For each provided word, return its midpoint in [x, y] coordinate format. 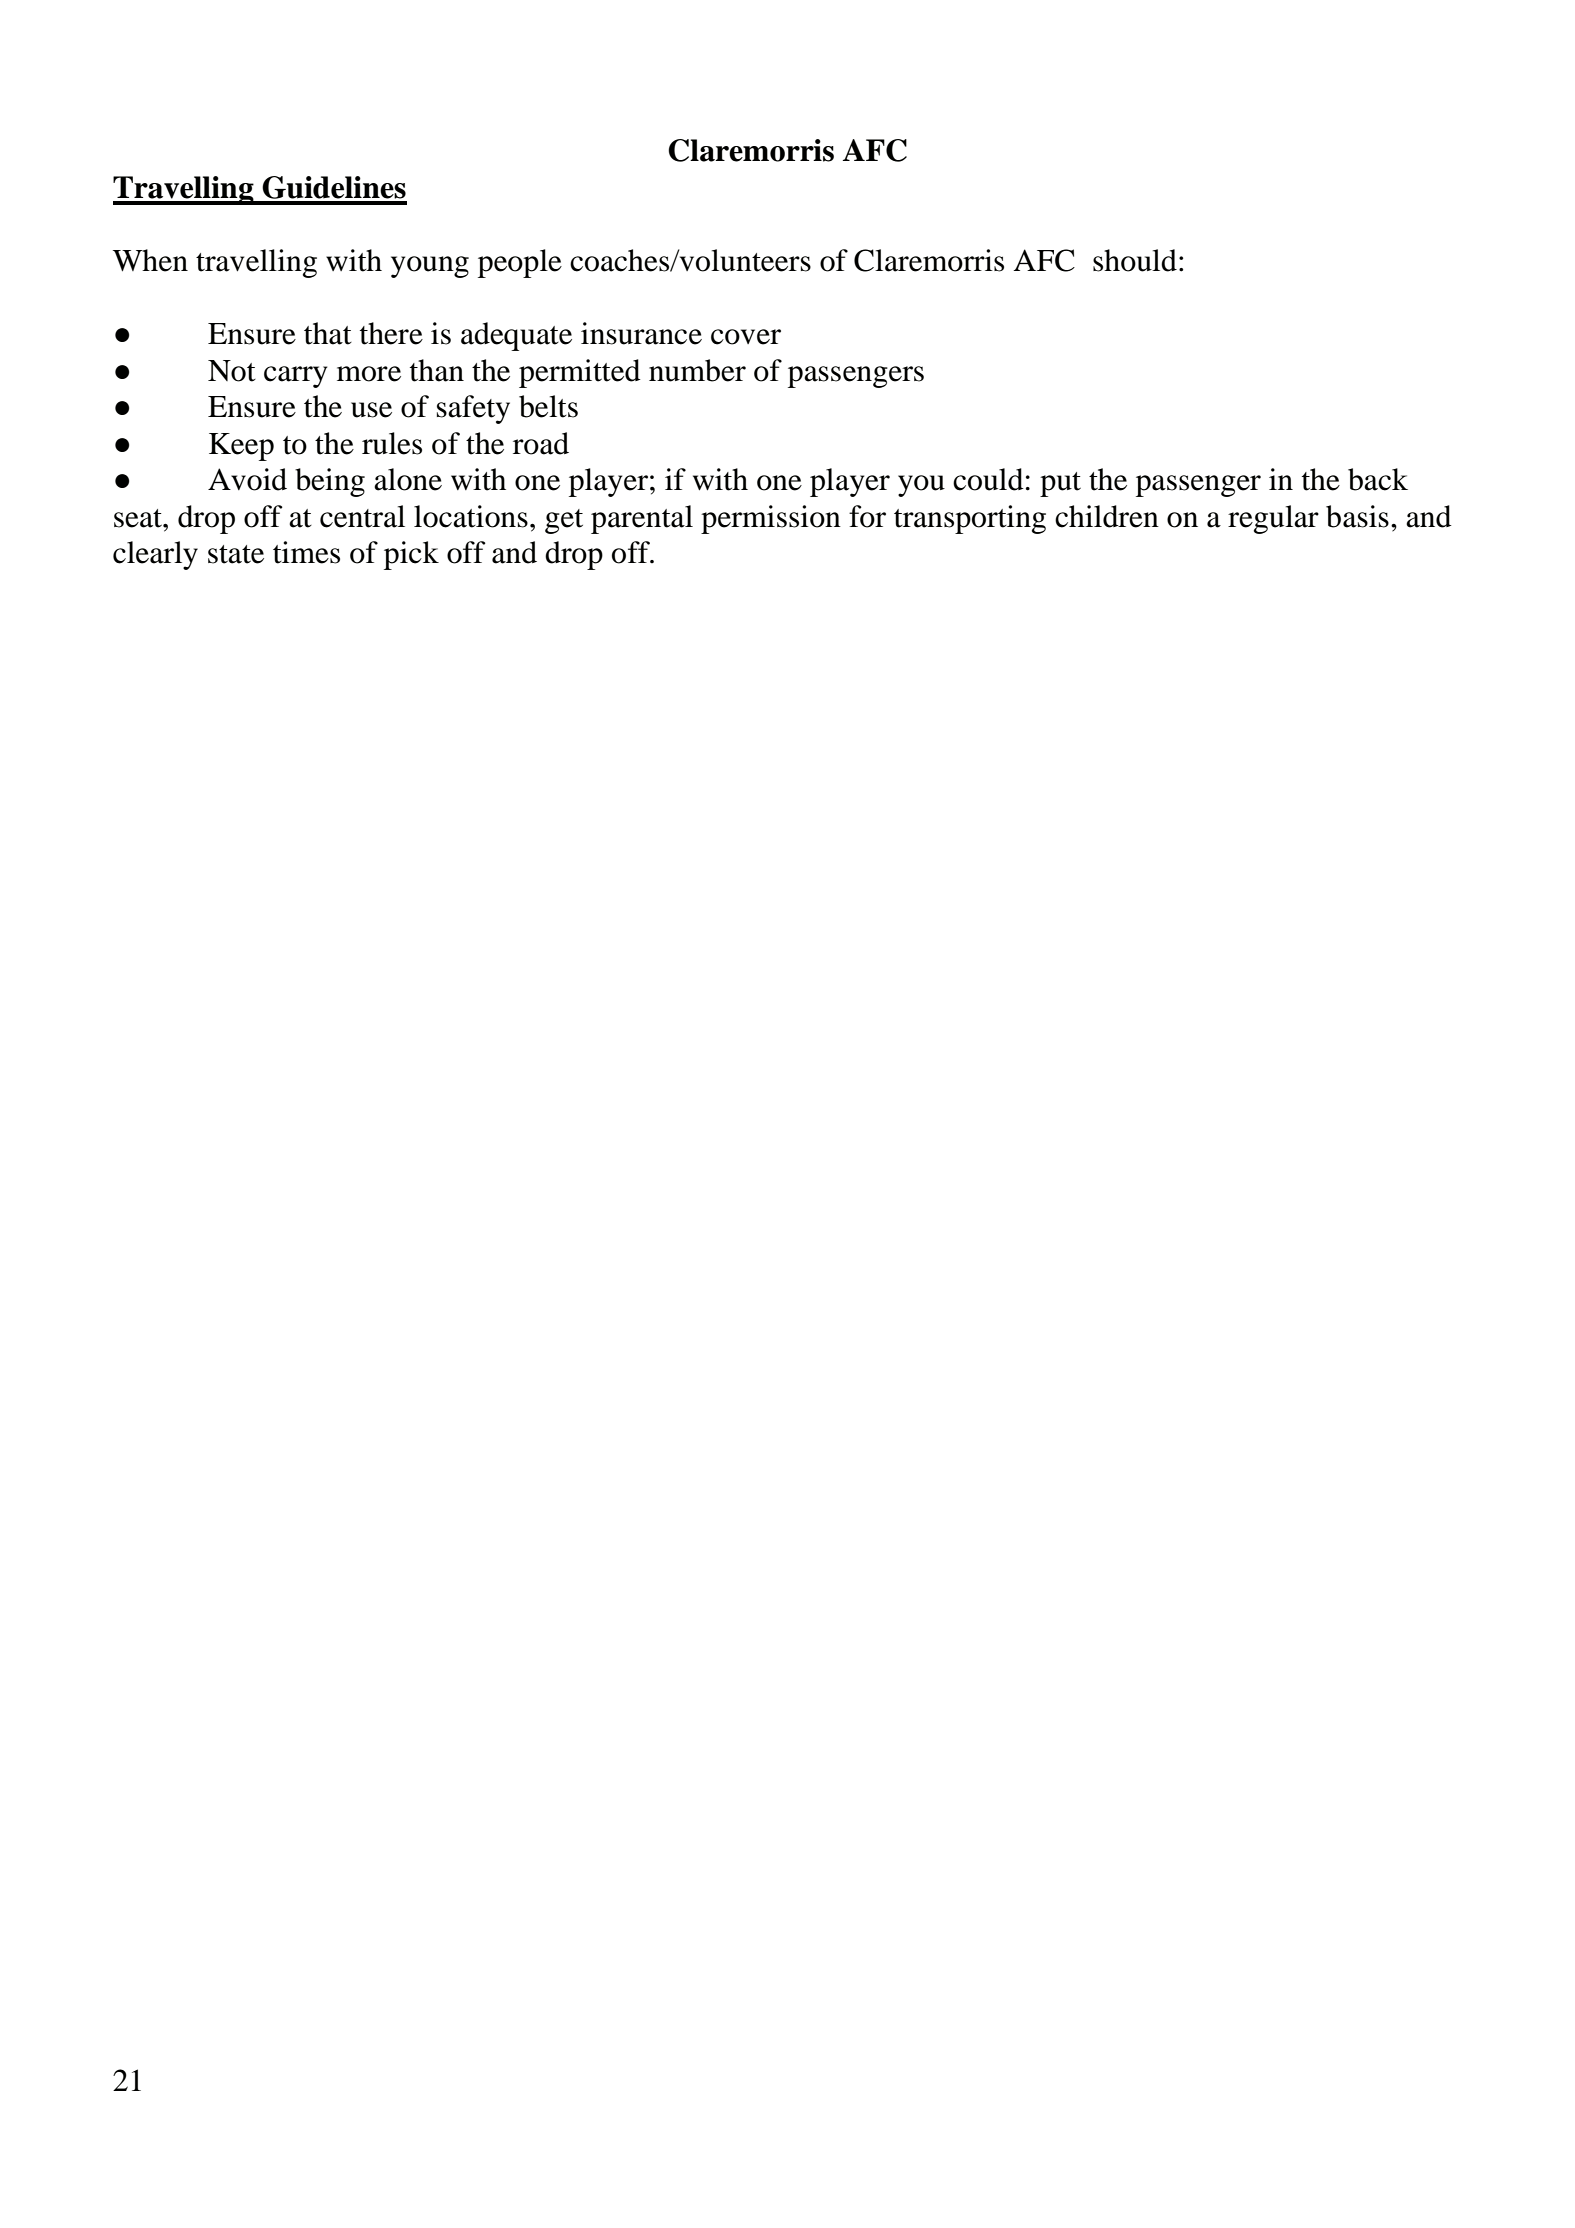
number [697, 370]
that [328, 333]
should [1135, 260]
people [520, 263]
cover [746, 337]
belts [548, 406]
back [1378, 479]
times [306, 552]
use [371, 410]
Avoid [247, 479]
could [988, 479]
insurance [641, 333]
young [430, 267]
